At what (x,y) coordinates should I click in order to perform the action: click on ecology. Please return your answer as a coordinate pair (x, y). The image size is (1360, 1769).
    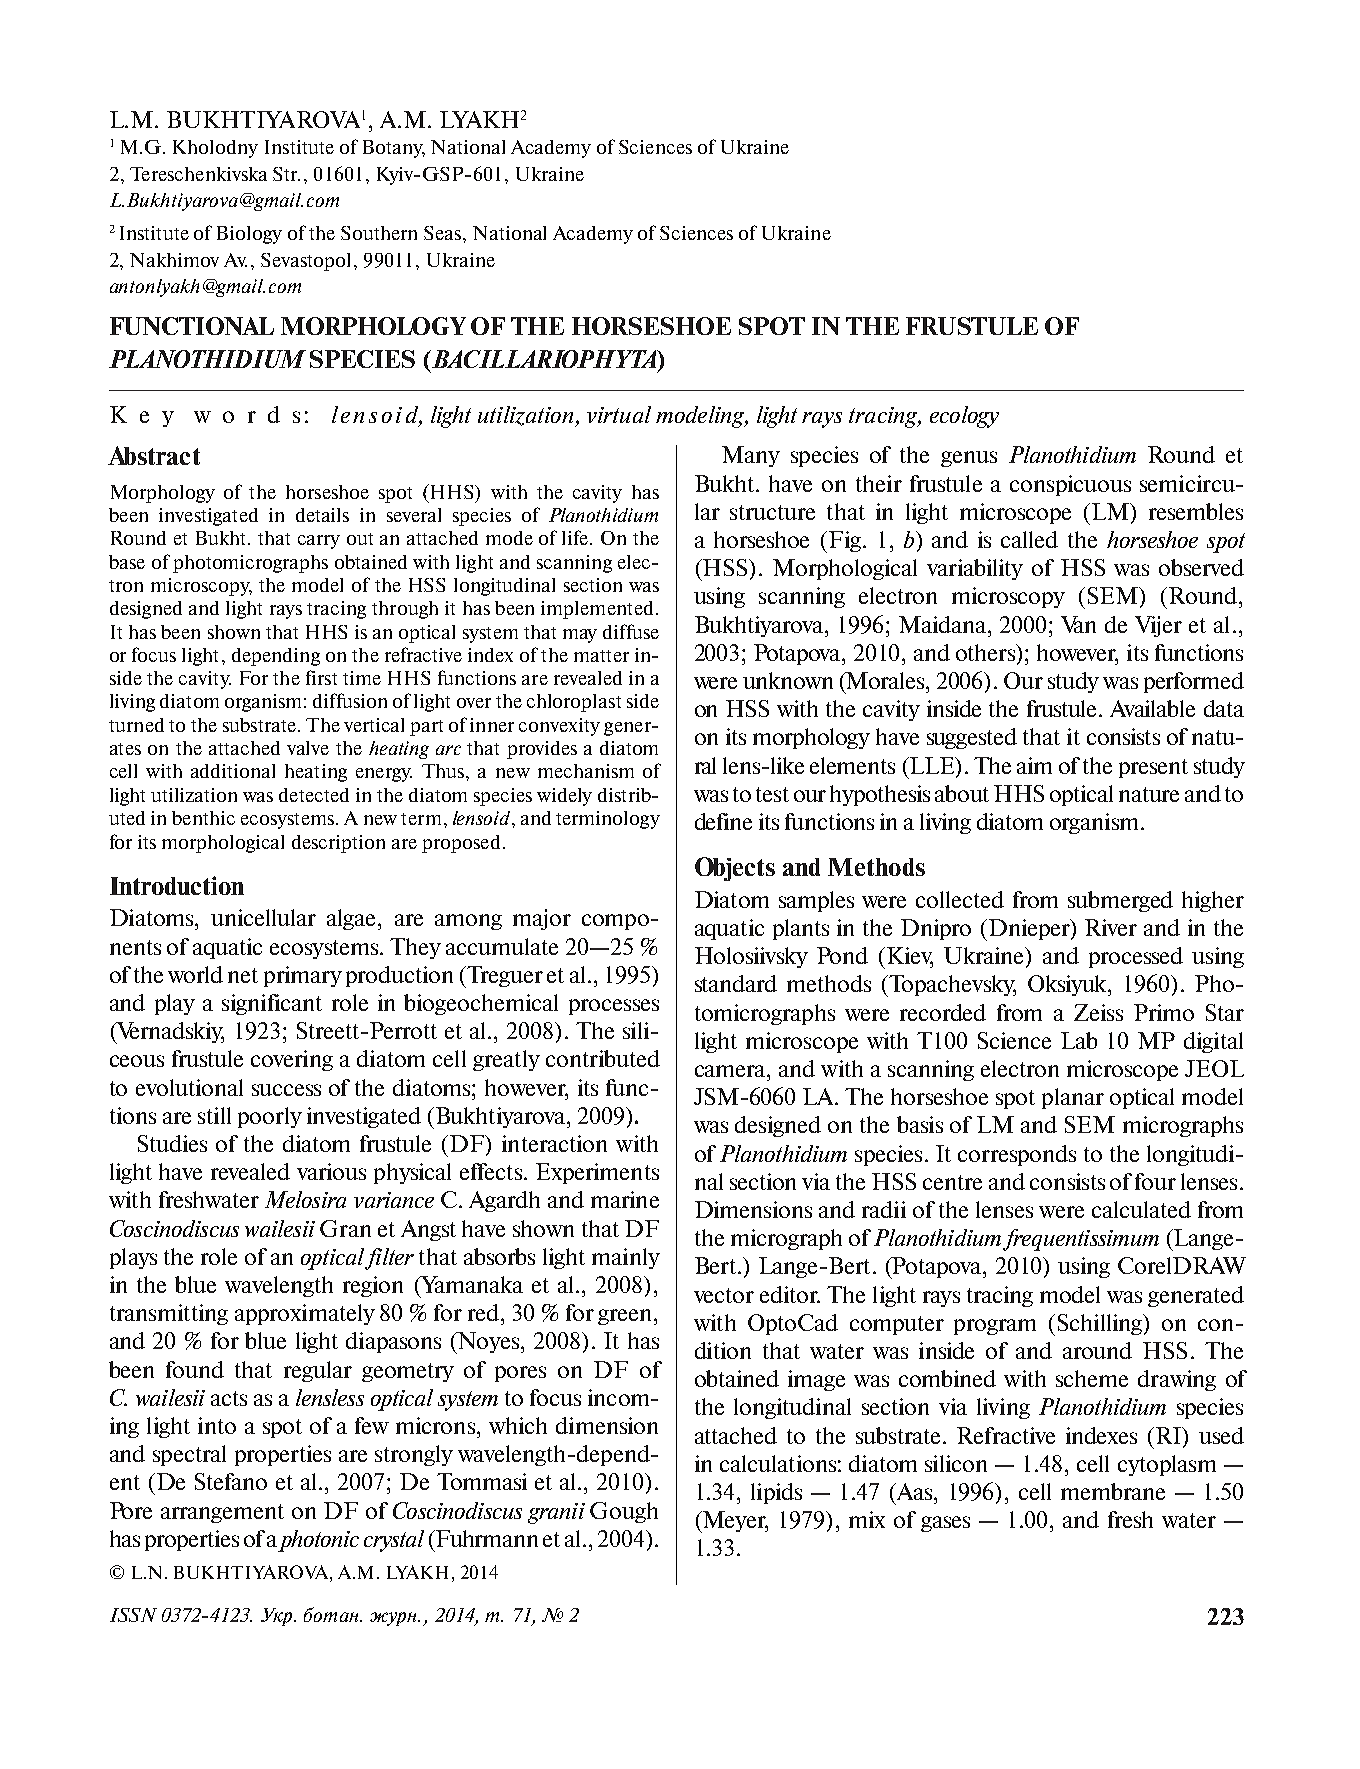
    Looking at the image, I should click on (964, 417).
